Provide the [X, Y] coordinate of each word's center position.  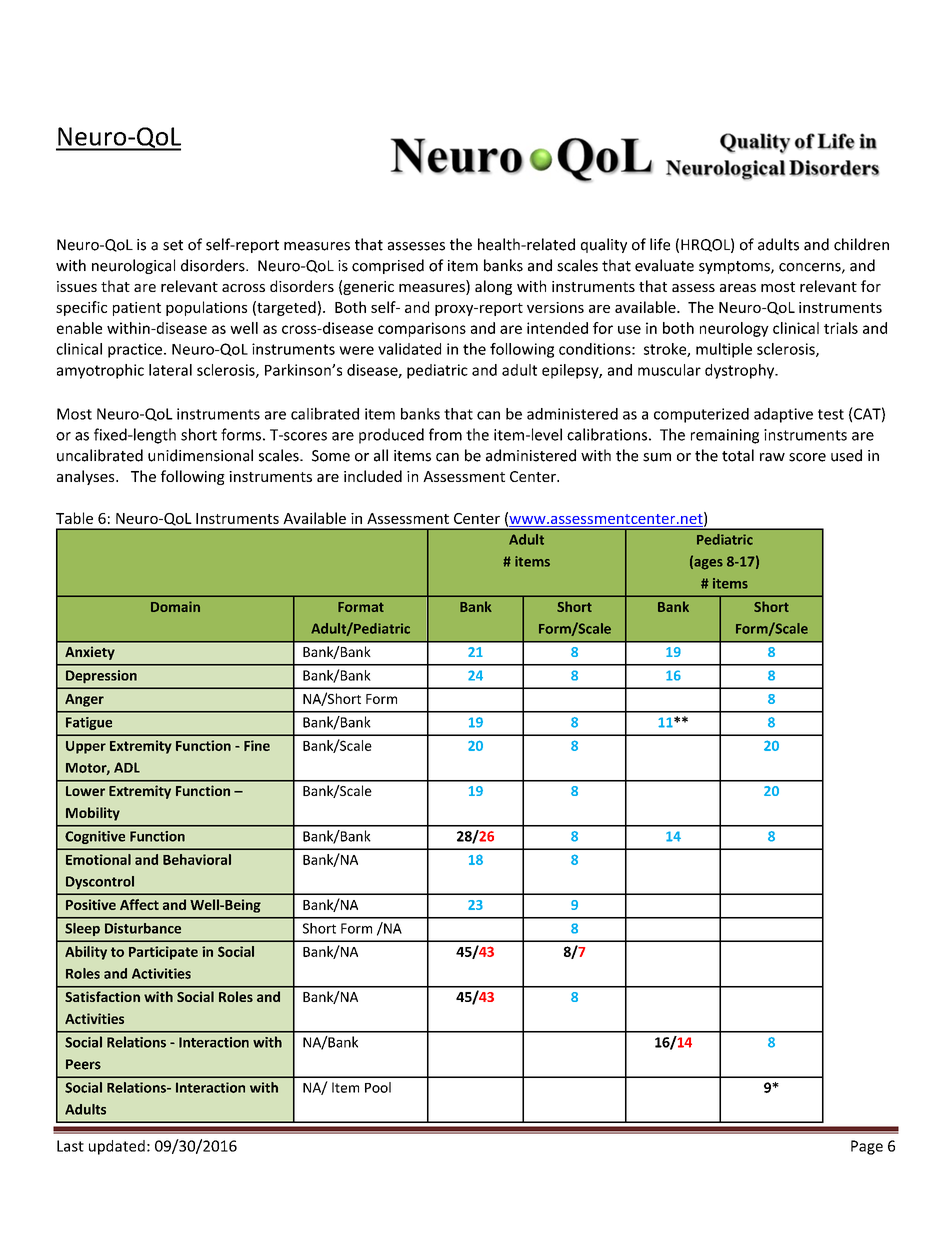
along [493, 287]
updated [117, 1147]
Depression [101, 677]
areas [738, 288]
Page [867, 1147]
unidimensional [200, 455]
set [173, 245]
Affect [139, 904]
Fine [257, 745]
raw [772, 457]
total [738, 455]
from [445, 434]
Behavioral [197, 859]
